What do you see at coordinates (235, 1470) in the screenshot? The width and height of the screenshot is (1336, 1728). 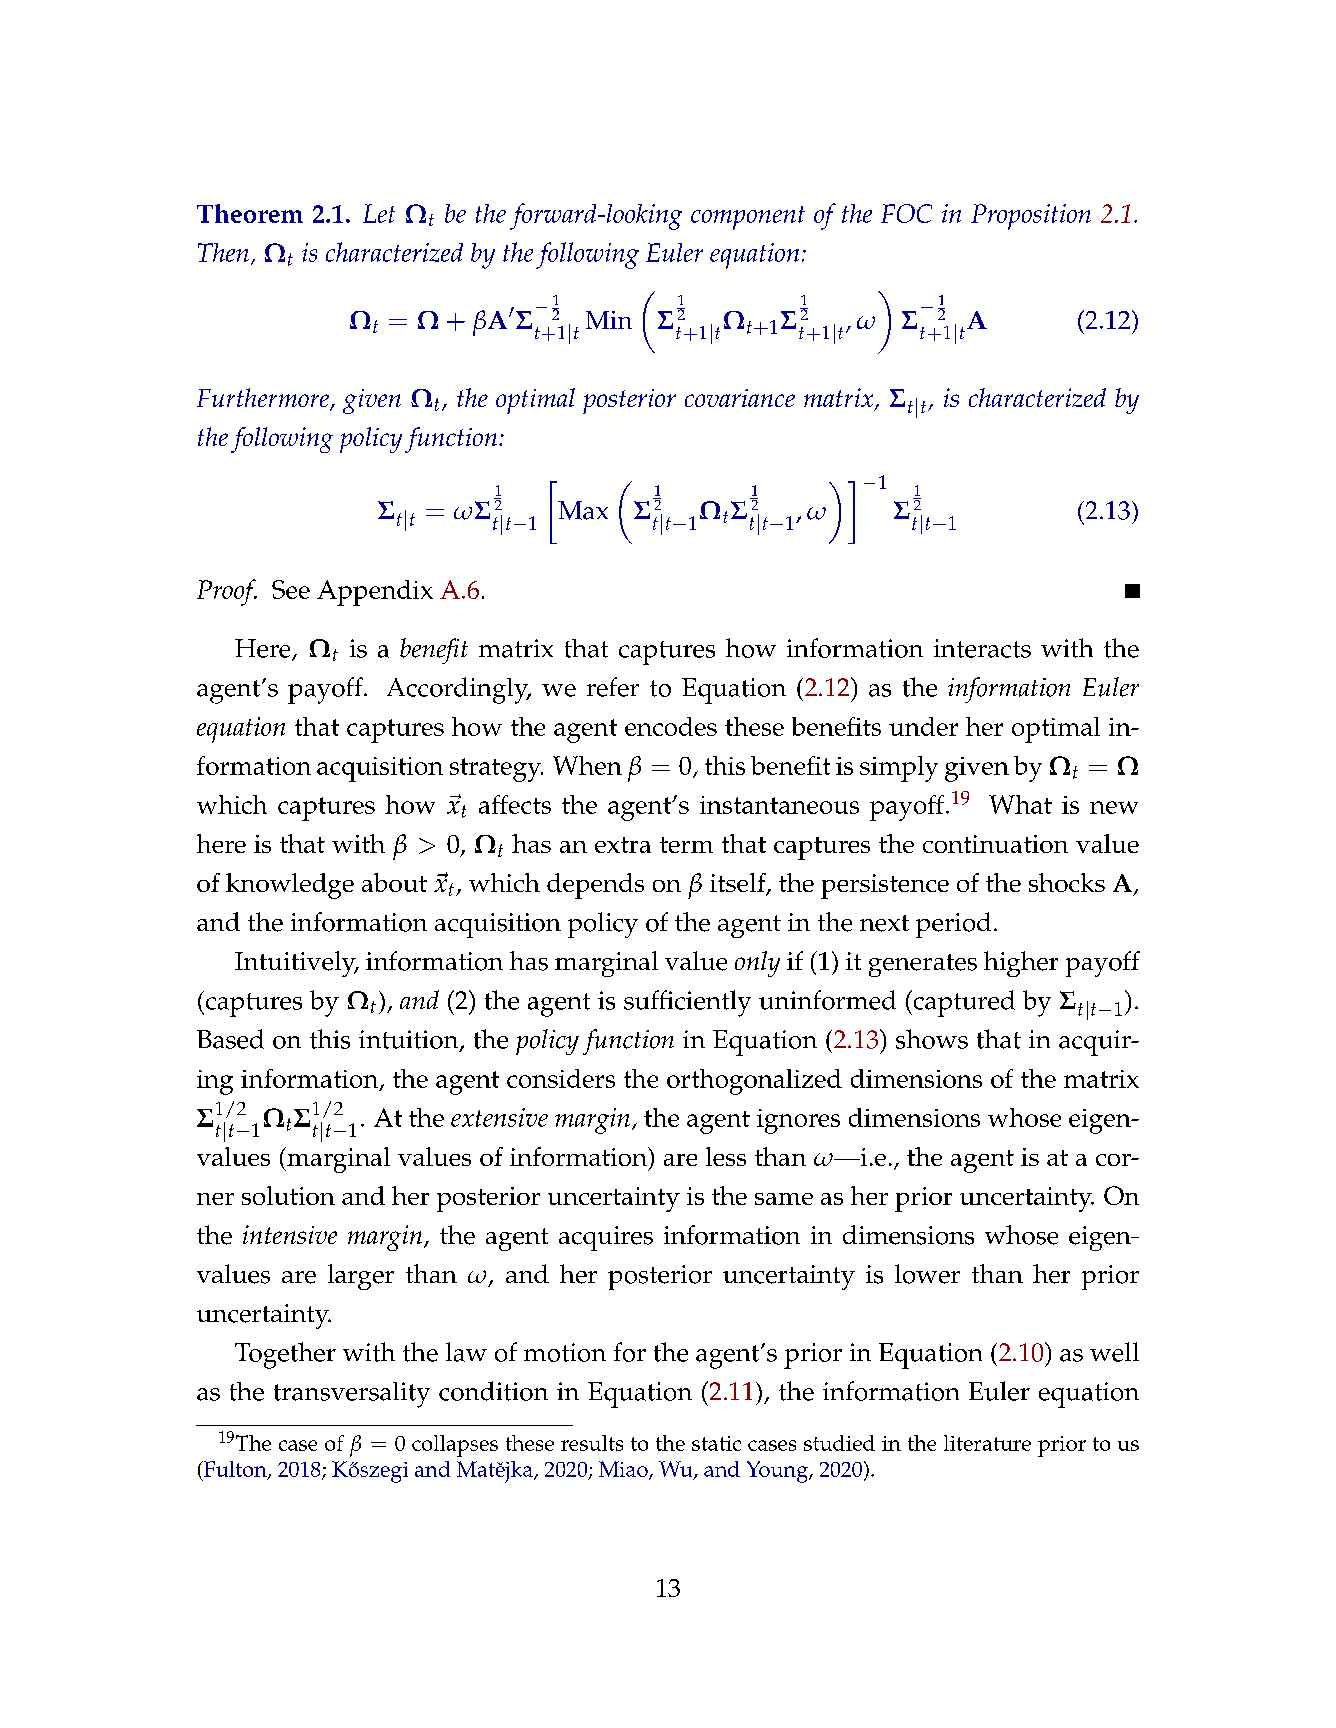 I see `Fulton` at bounding box center [235, 1470].
